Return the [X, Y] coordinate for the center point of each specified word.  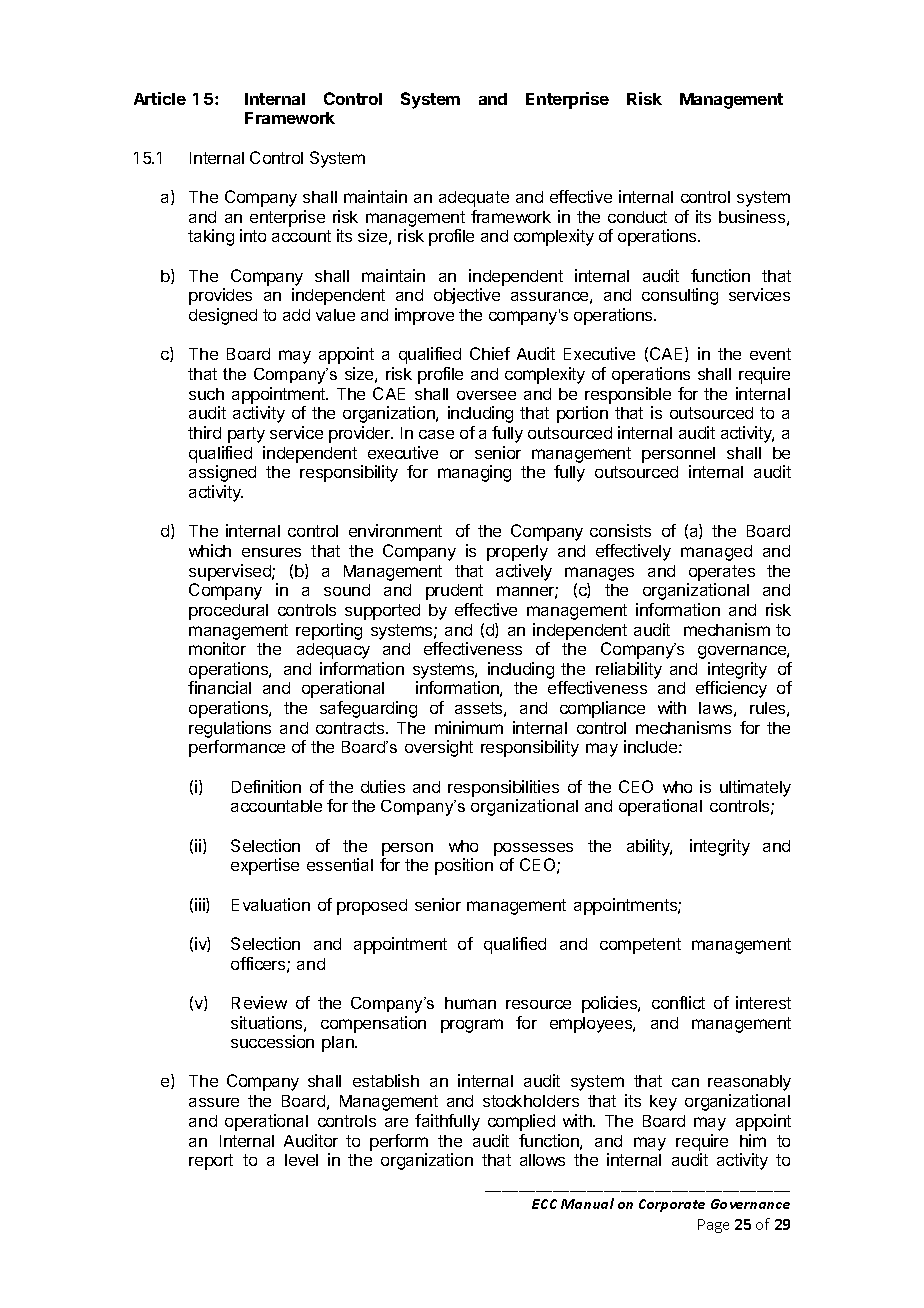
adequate [474, 199]
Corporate [672, 1205]
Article [160, 98]
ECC [544, 1204]
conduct [637, 217]
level [301, 1160]
